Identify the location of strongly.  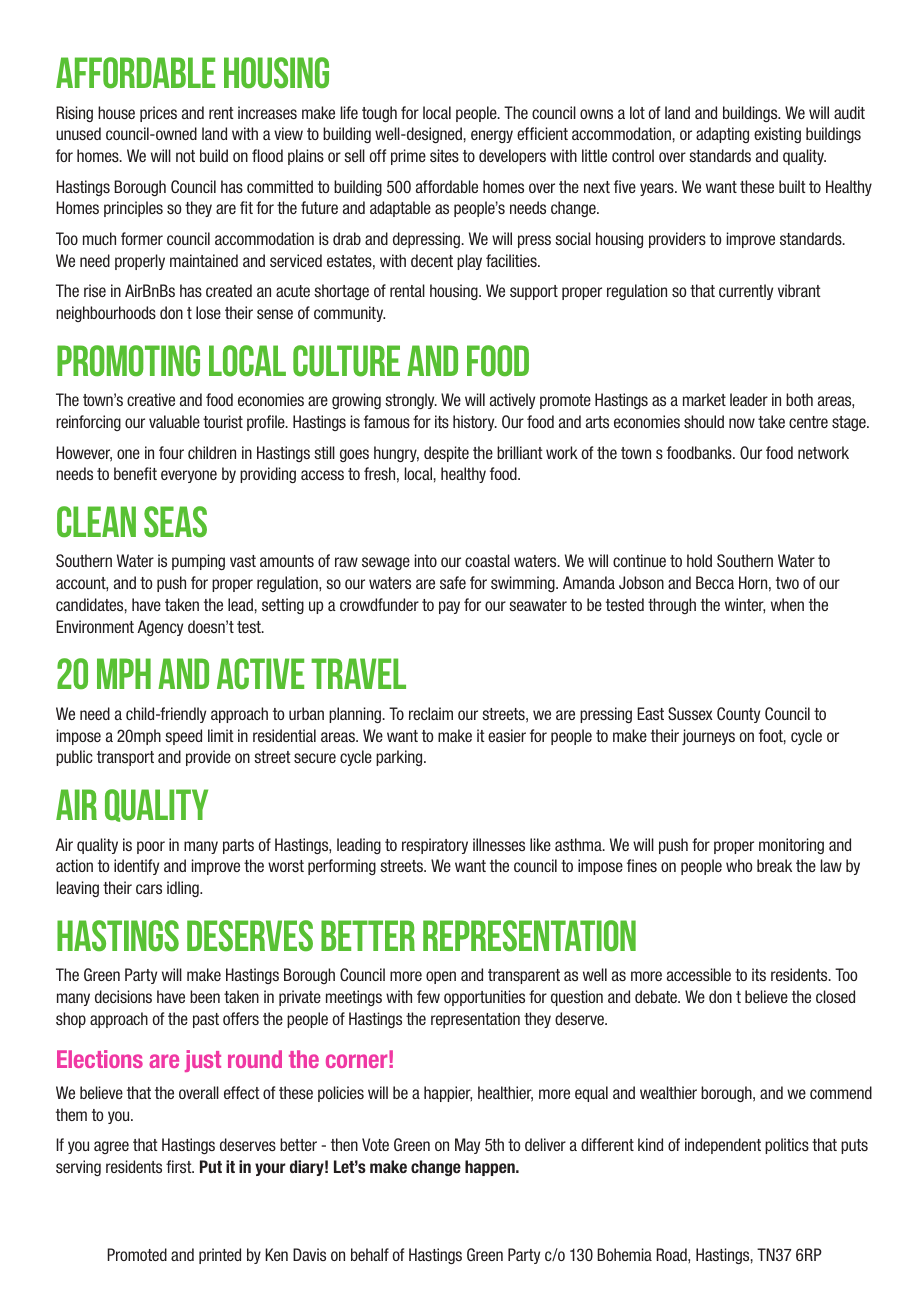
(411, 401).
